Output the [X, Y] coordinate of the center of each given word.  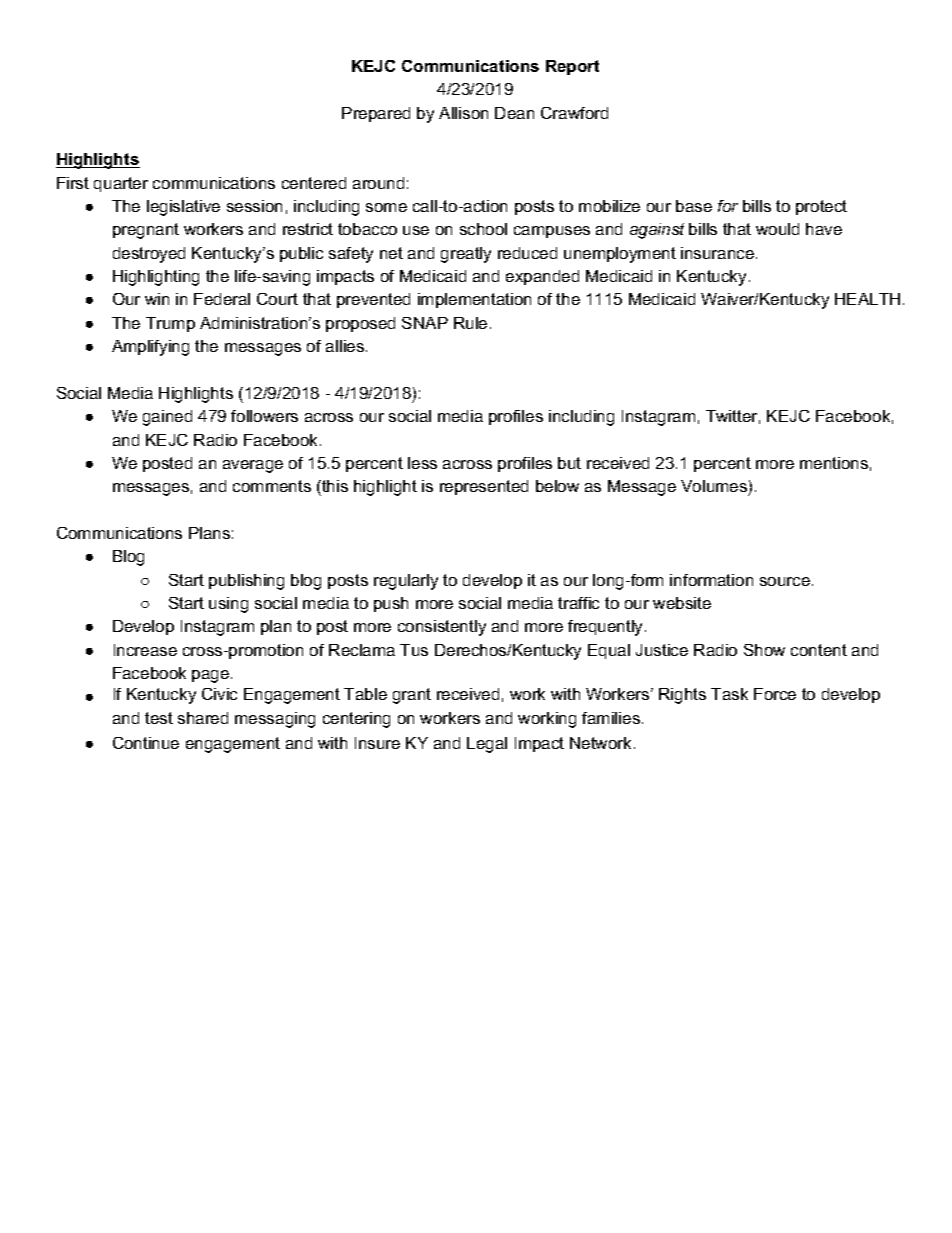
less [422, 463]
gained [167, 418]
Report [572, 67]
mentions [834, 463]
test [159, 718]
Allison [463, 113]
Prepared [376, 114]
